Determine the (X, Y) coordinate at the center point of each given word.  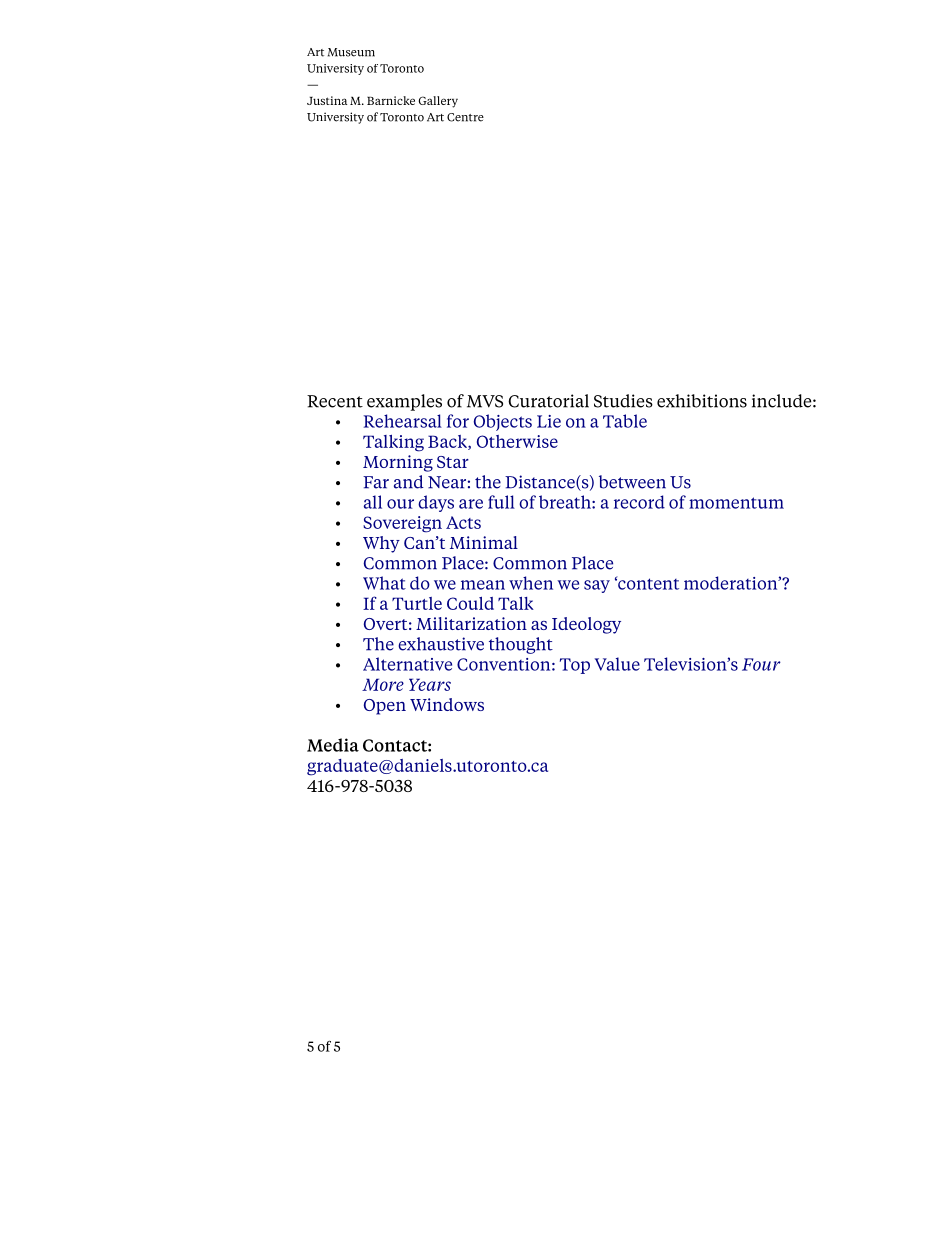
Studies (623, 401)
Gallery (438, 102)
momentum (736, 503)
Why (381, 544)
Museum (351, 52)
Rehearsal (403, 421)
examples (404, 402)
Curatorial (548, 401)
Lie (549, 421)
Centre (465, 117)
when (531, 583)
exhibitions (702, 401)
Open (385, 707)
